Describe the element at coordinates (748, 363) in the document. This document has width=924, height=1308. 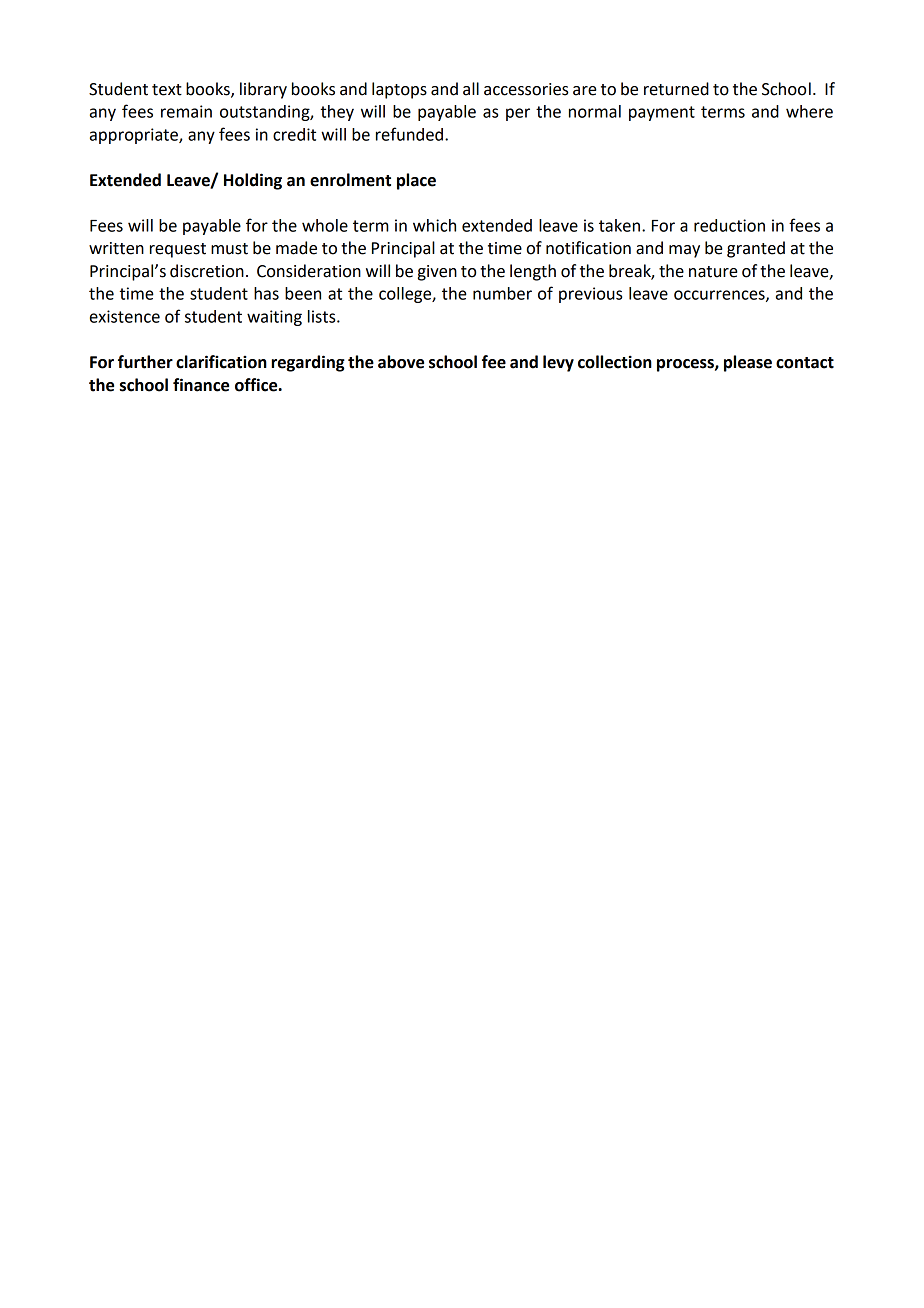
I see `please` at that location.
